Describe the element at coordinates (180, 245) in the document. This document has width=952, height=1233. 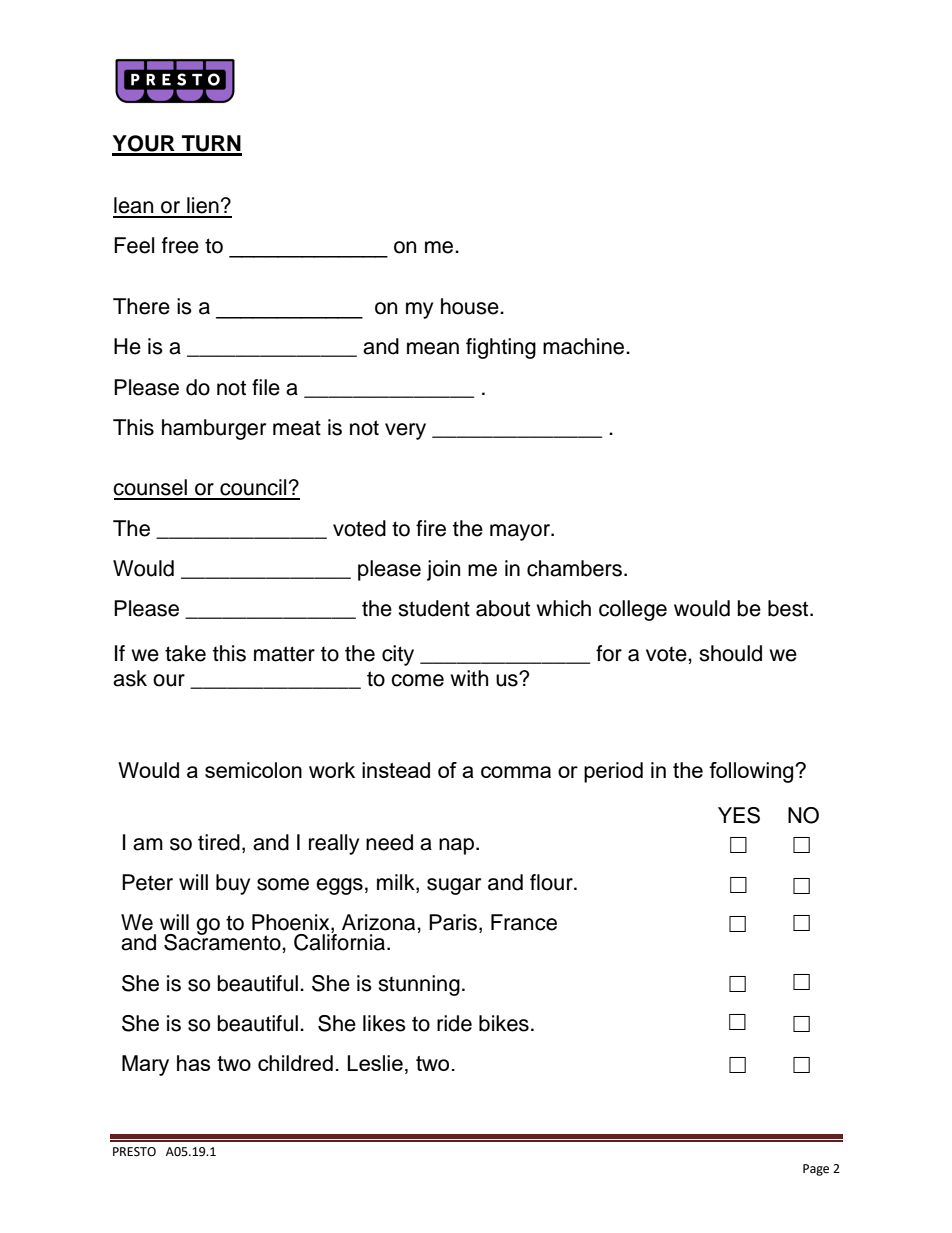
I see `free` at that location.
